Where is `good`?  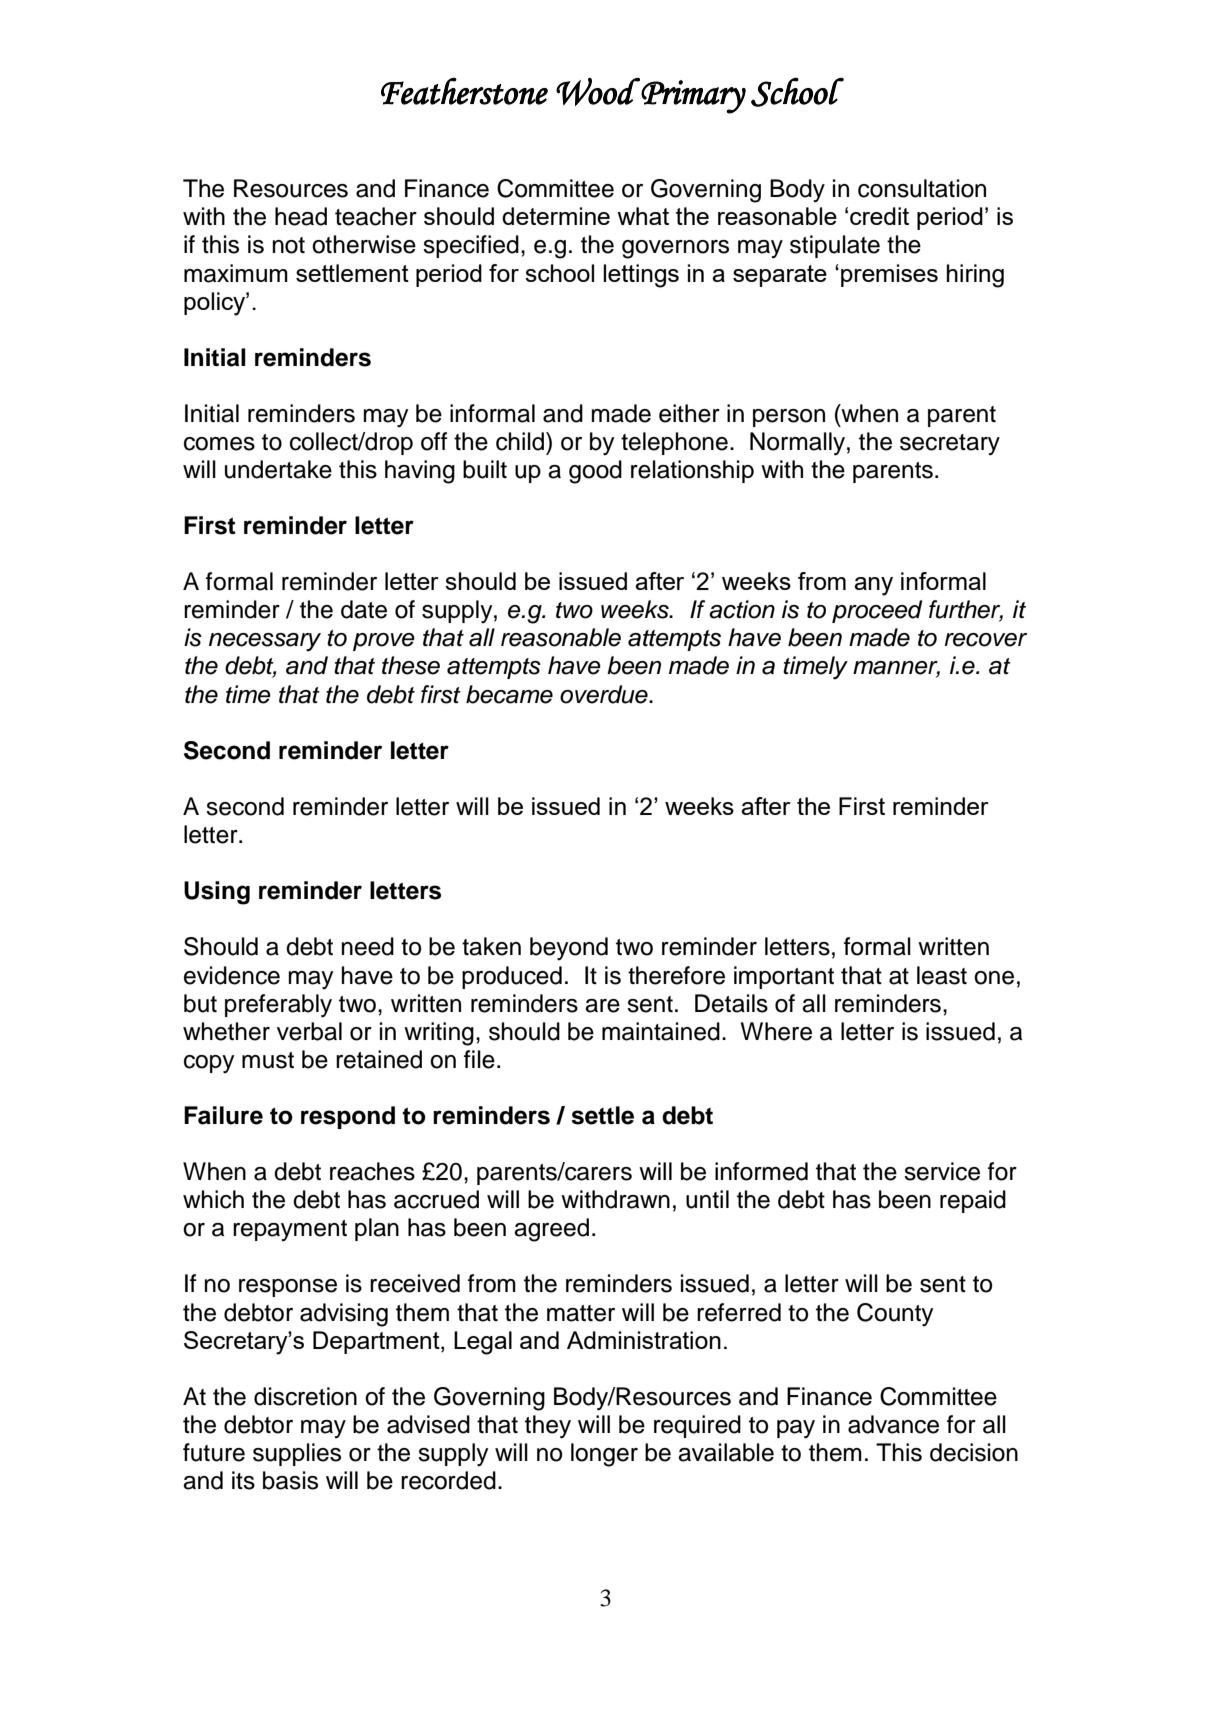 good is located at coordinates (595, 472).
